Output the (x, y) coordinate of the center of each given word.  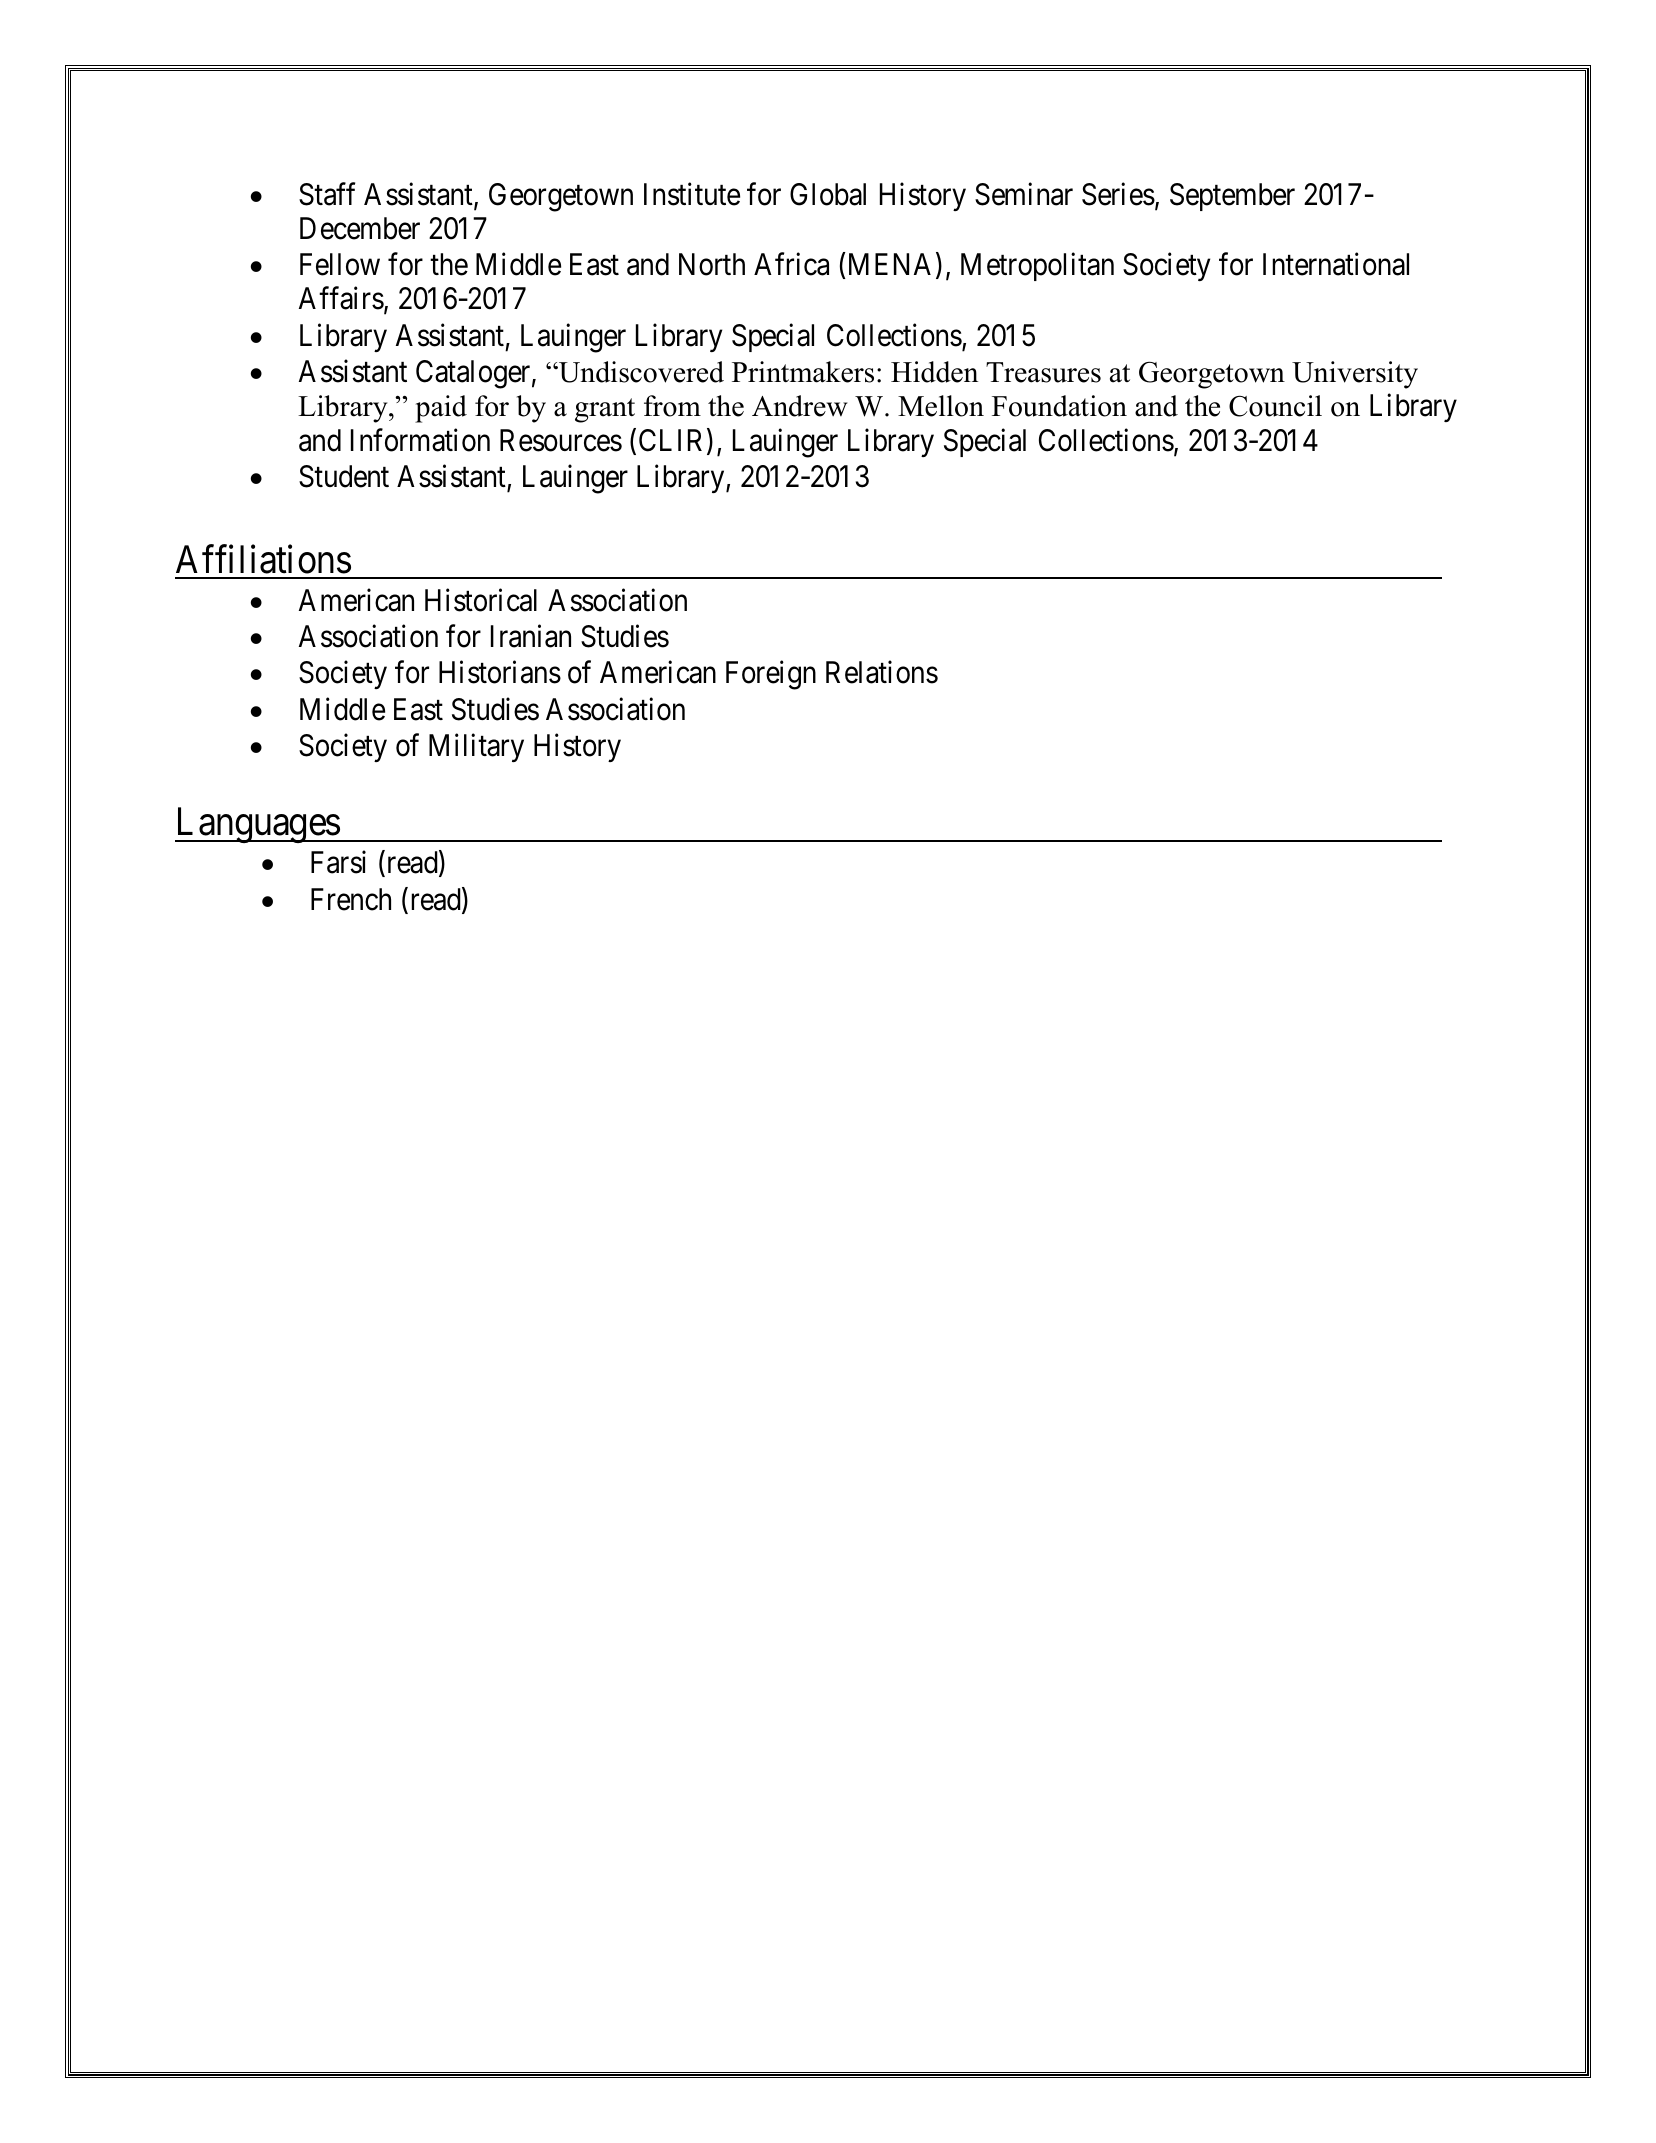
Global (828, 194)
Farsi (338, 862)
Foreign (771, 675)
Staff (327, 194)
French (351, 899)
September (1232, 197)
